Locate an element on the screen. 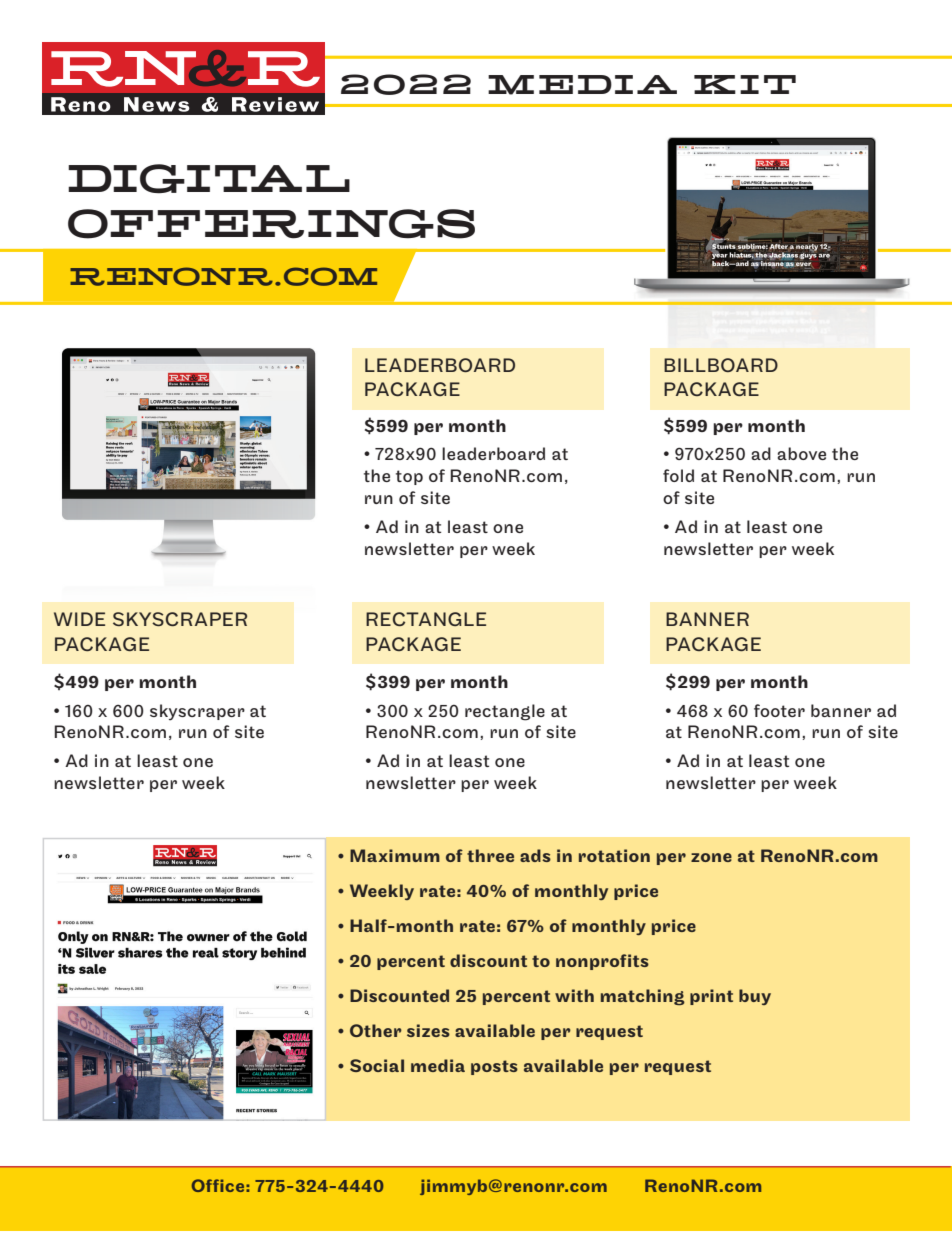 The height and width of the screenshot is (1233, 952). OFFERINGS is located at coordinates (271, 224).
